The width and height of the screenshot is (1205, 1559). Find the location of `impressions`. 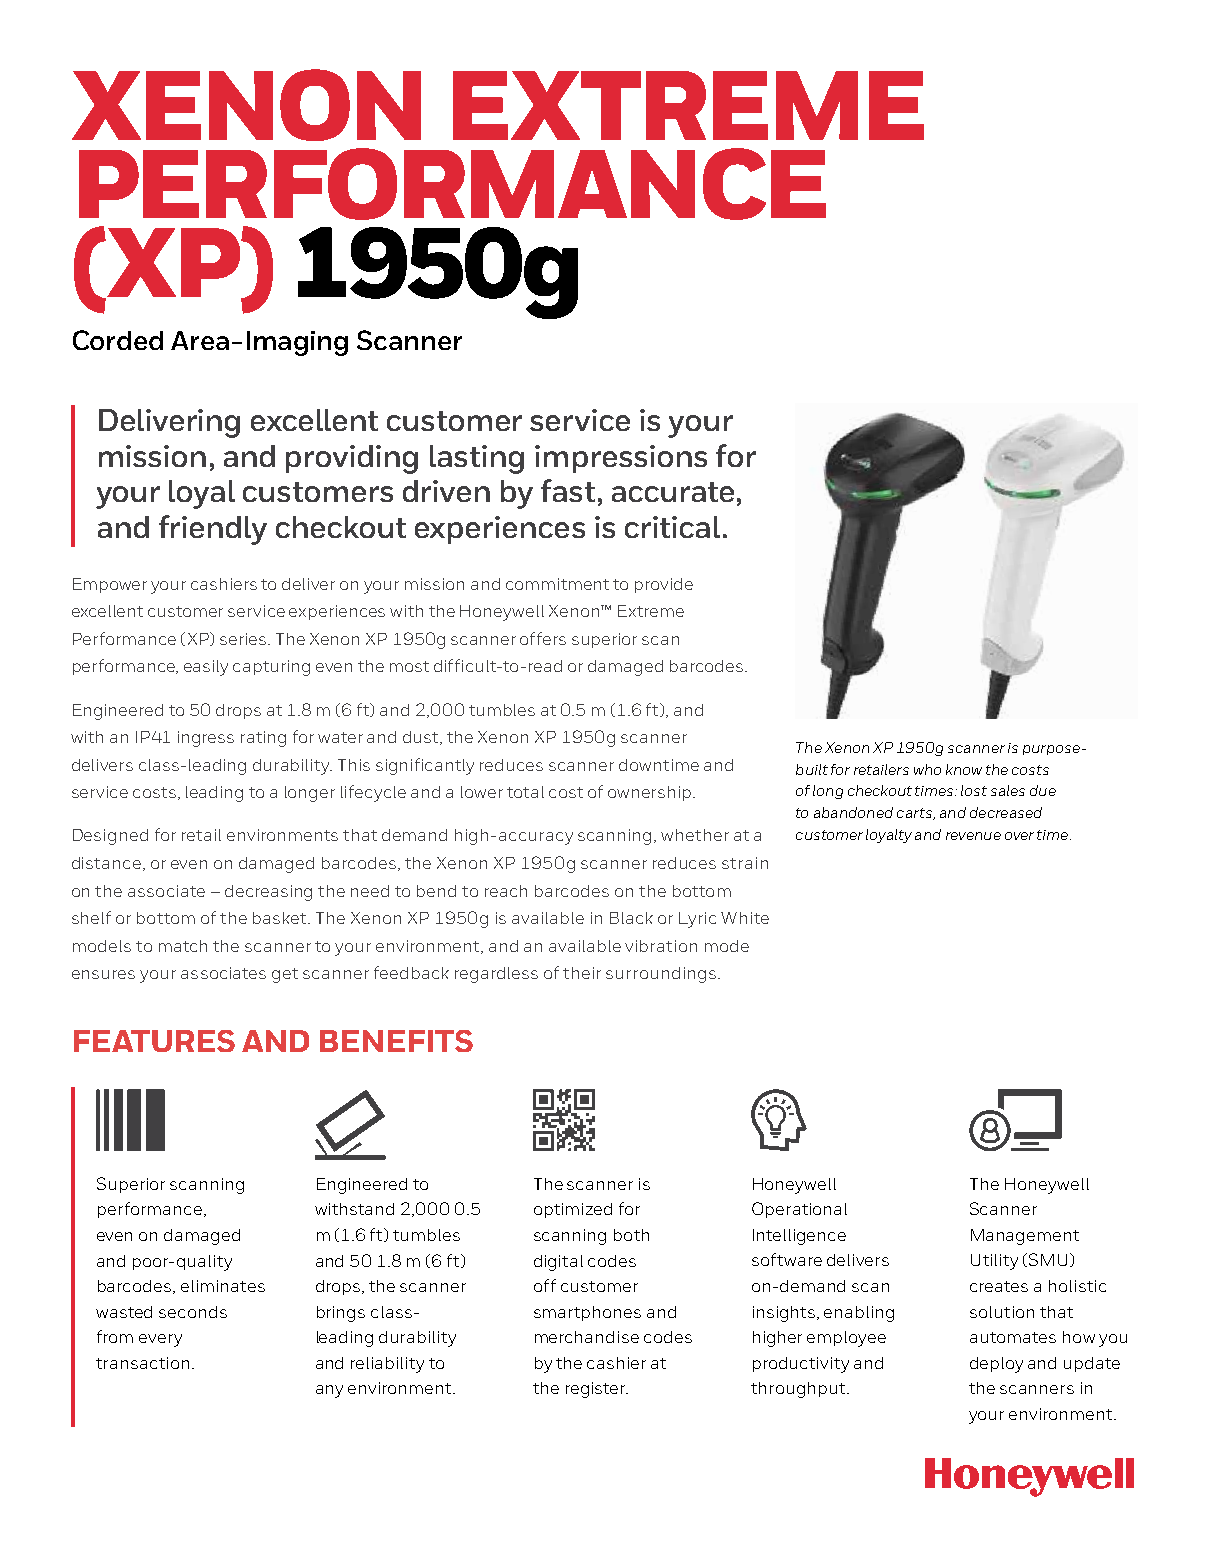

impressions is located at coordinates (621, 459).
